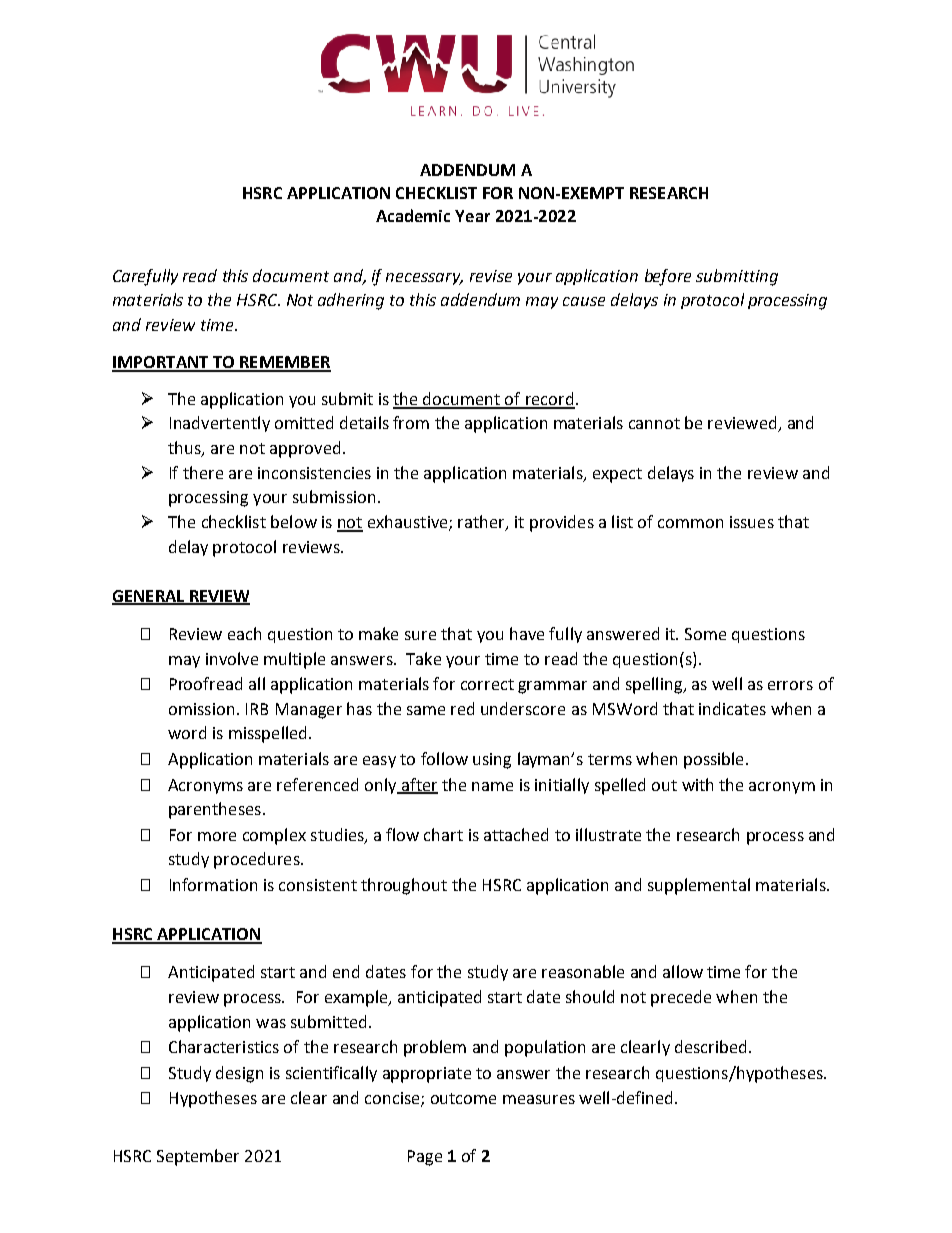  What do you see at coordinates (654, 423) in the page?
I see `cannot` at bounding box center [654, 423].
